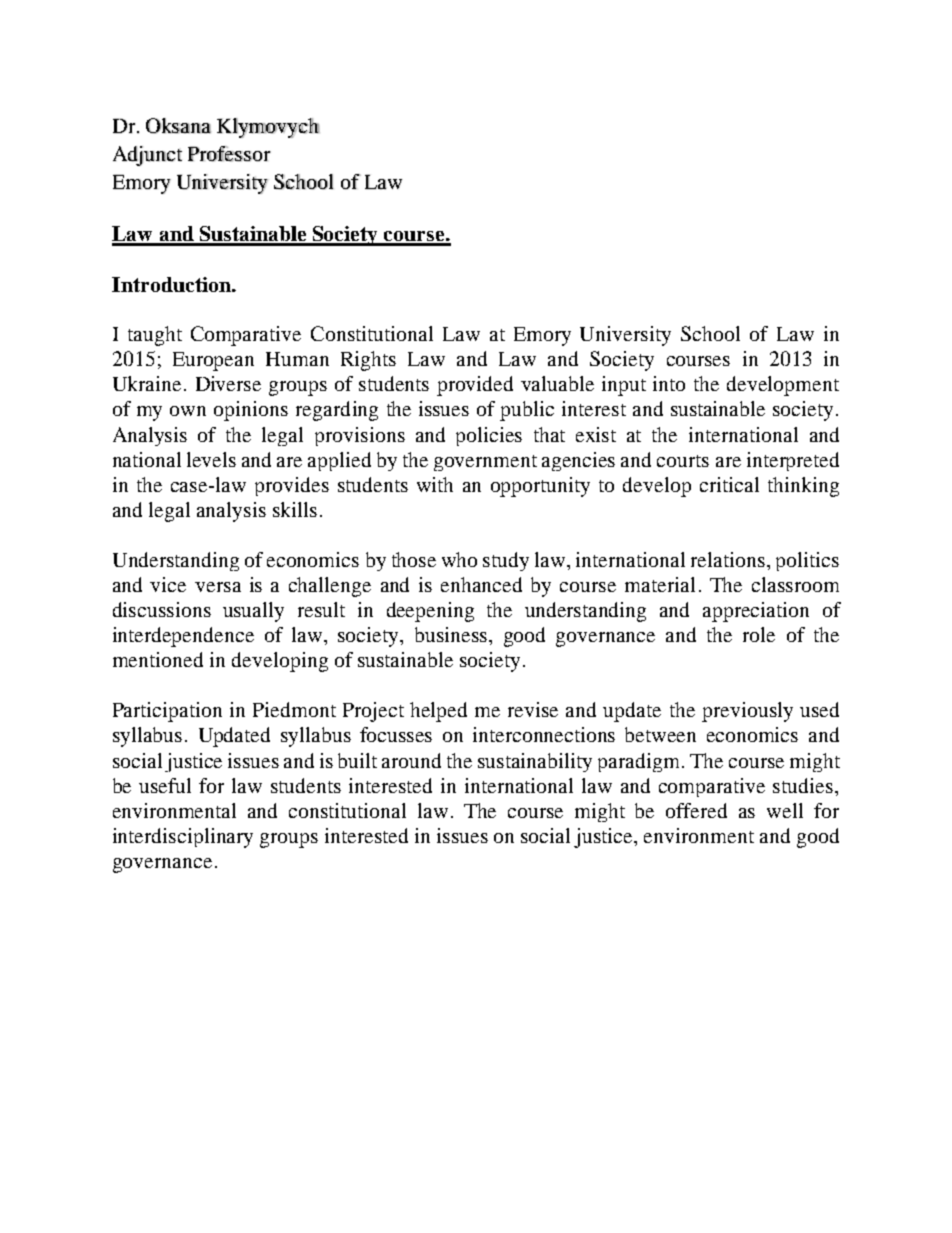  I want to click on input, so click(624, 386).
